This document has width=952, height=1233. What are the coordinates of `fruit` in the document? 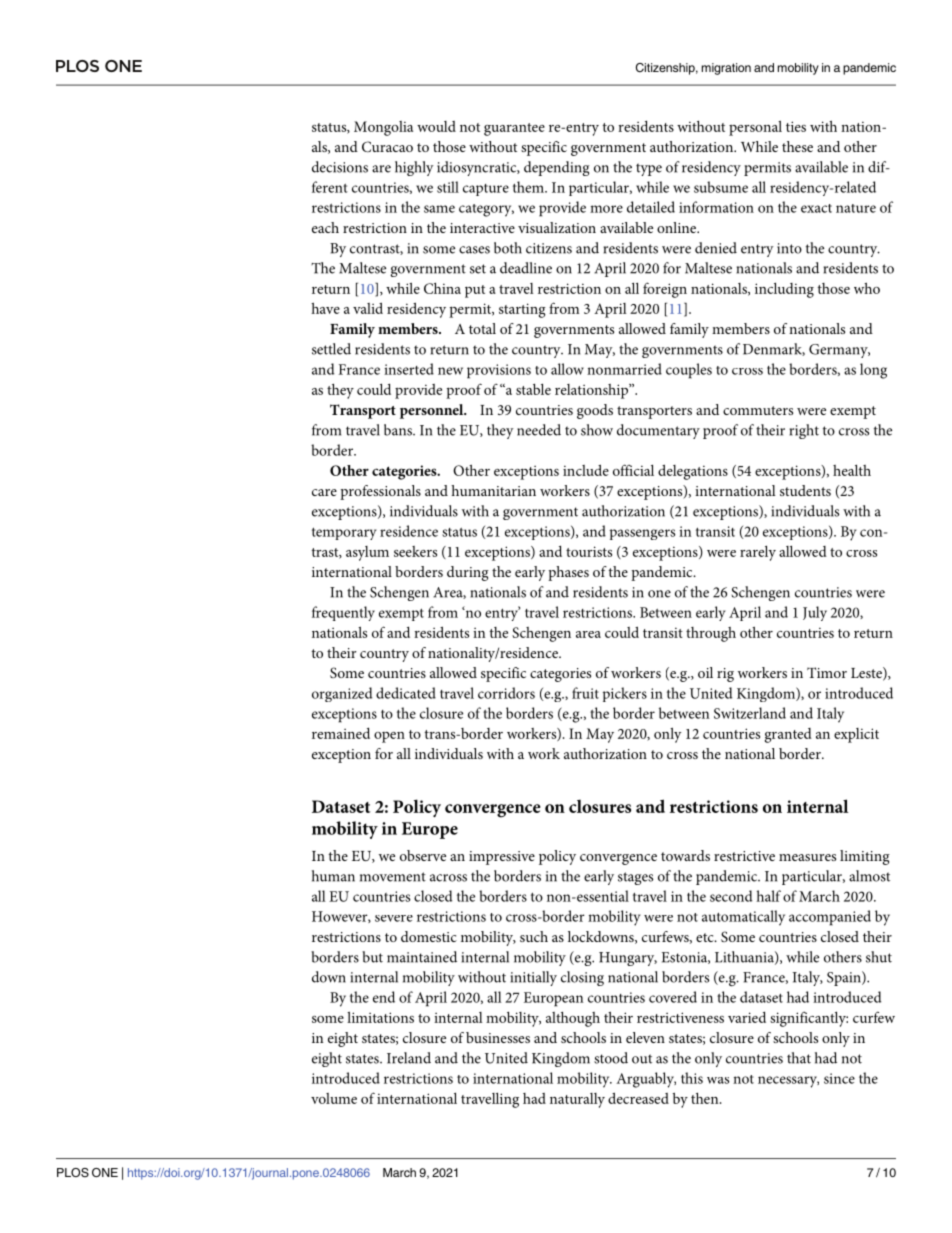 It's located at (585, 693).
